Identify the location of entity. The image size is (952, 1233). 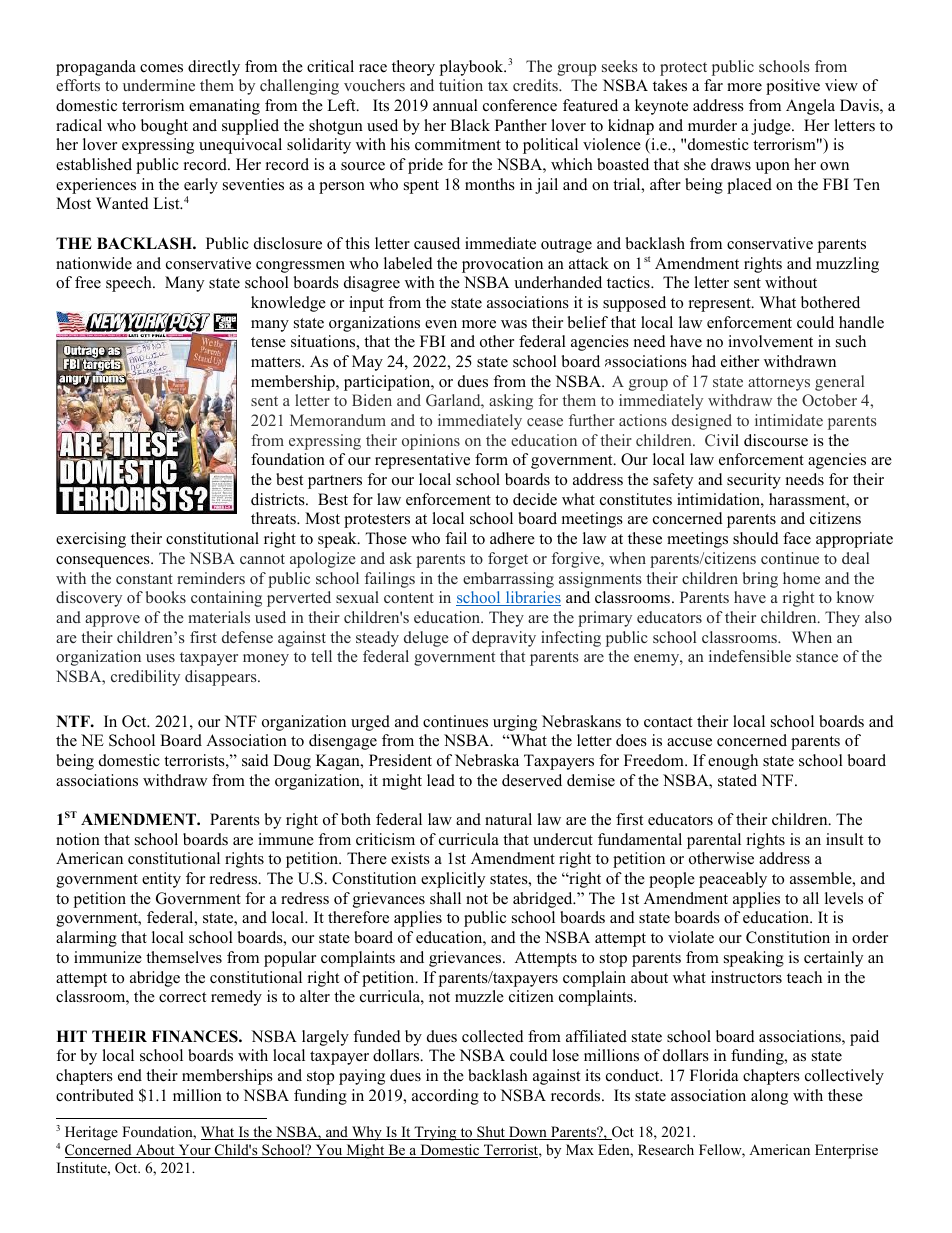
(161, 880).
